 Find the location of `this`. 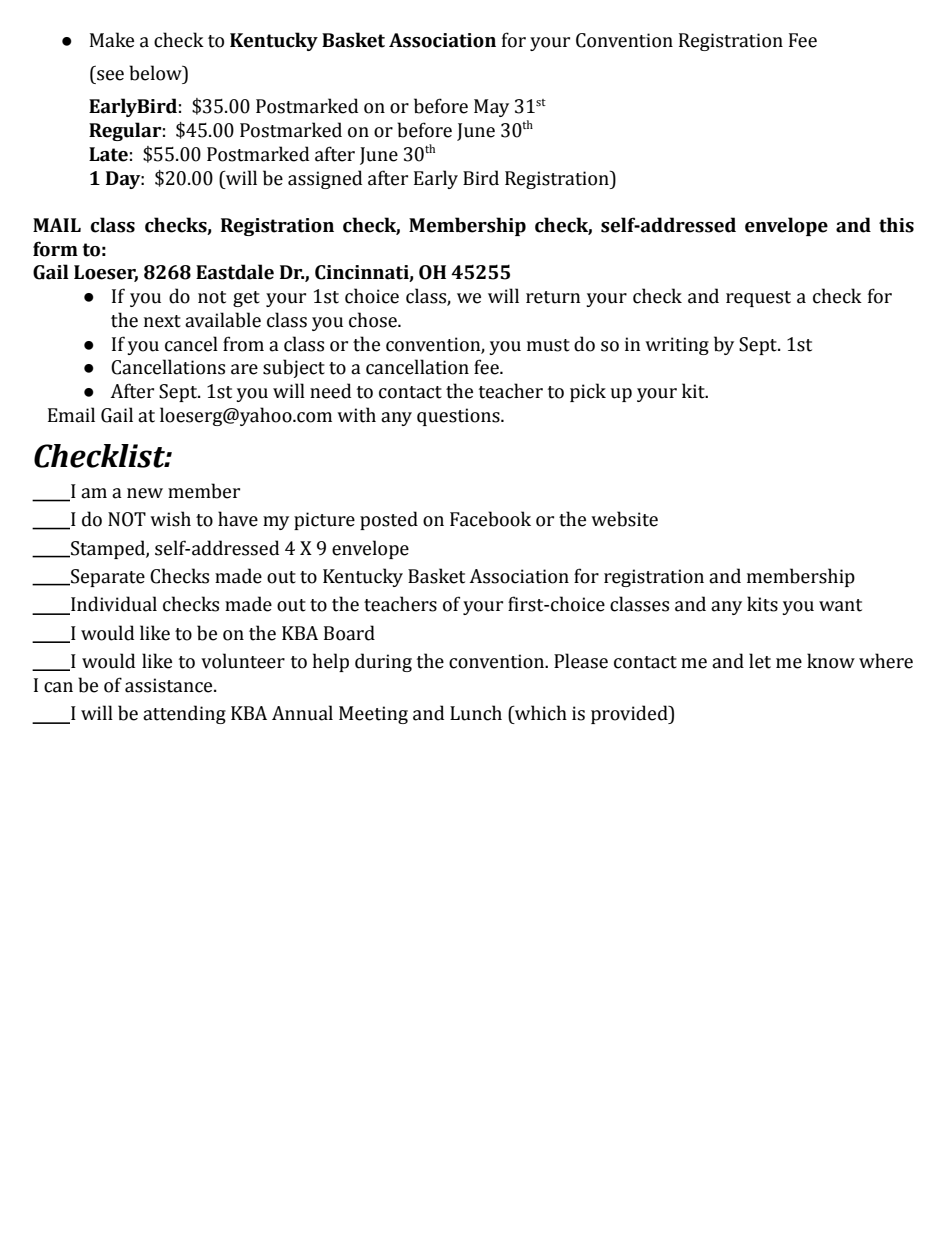

this is located at coordinates (896, 225).
